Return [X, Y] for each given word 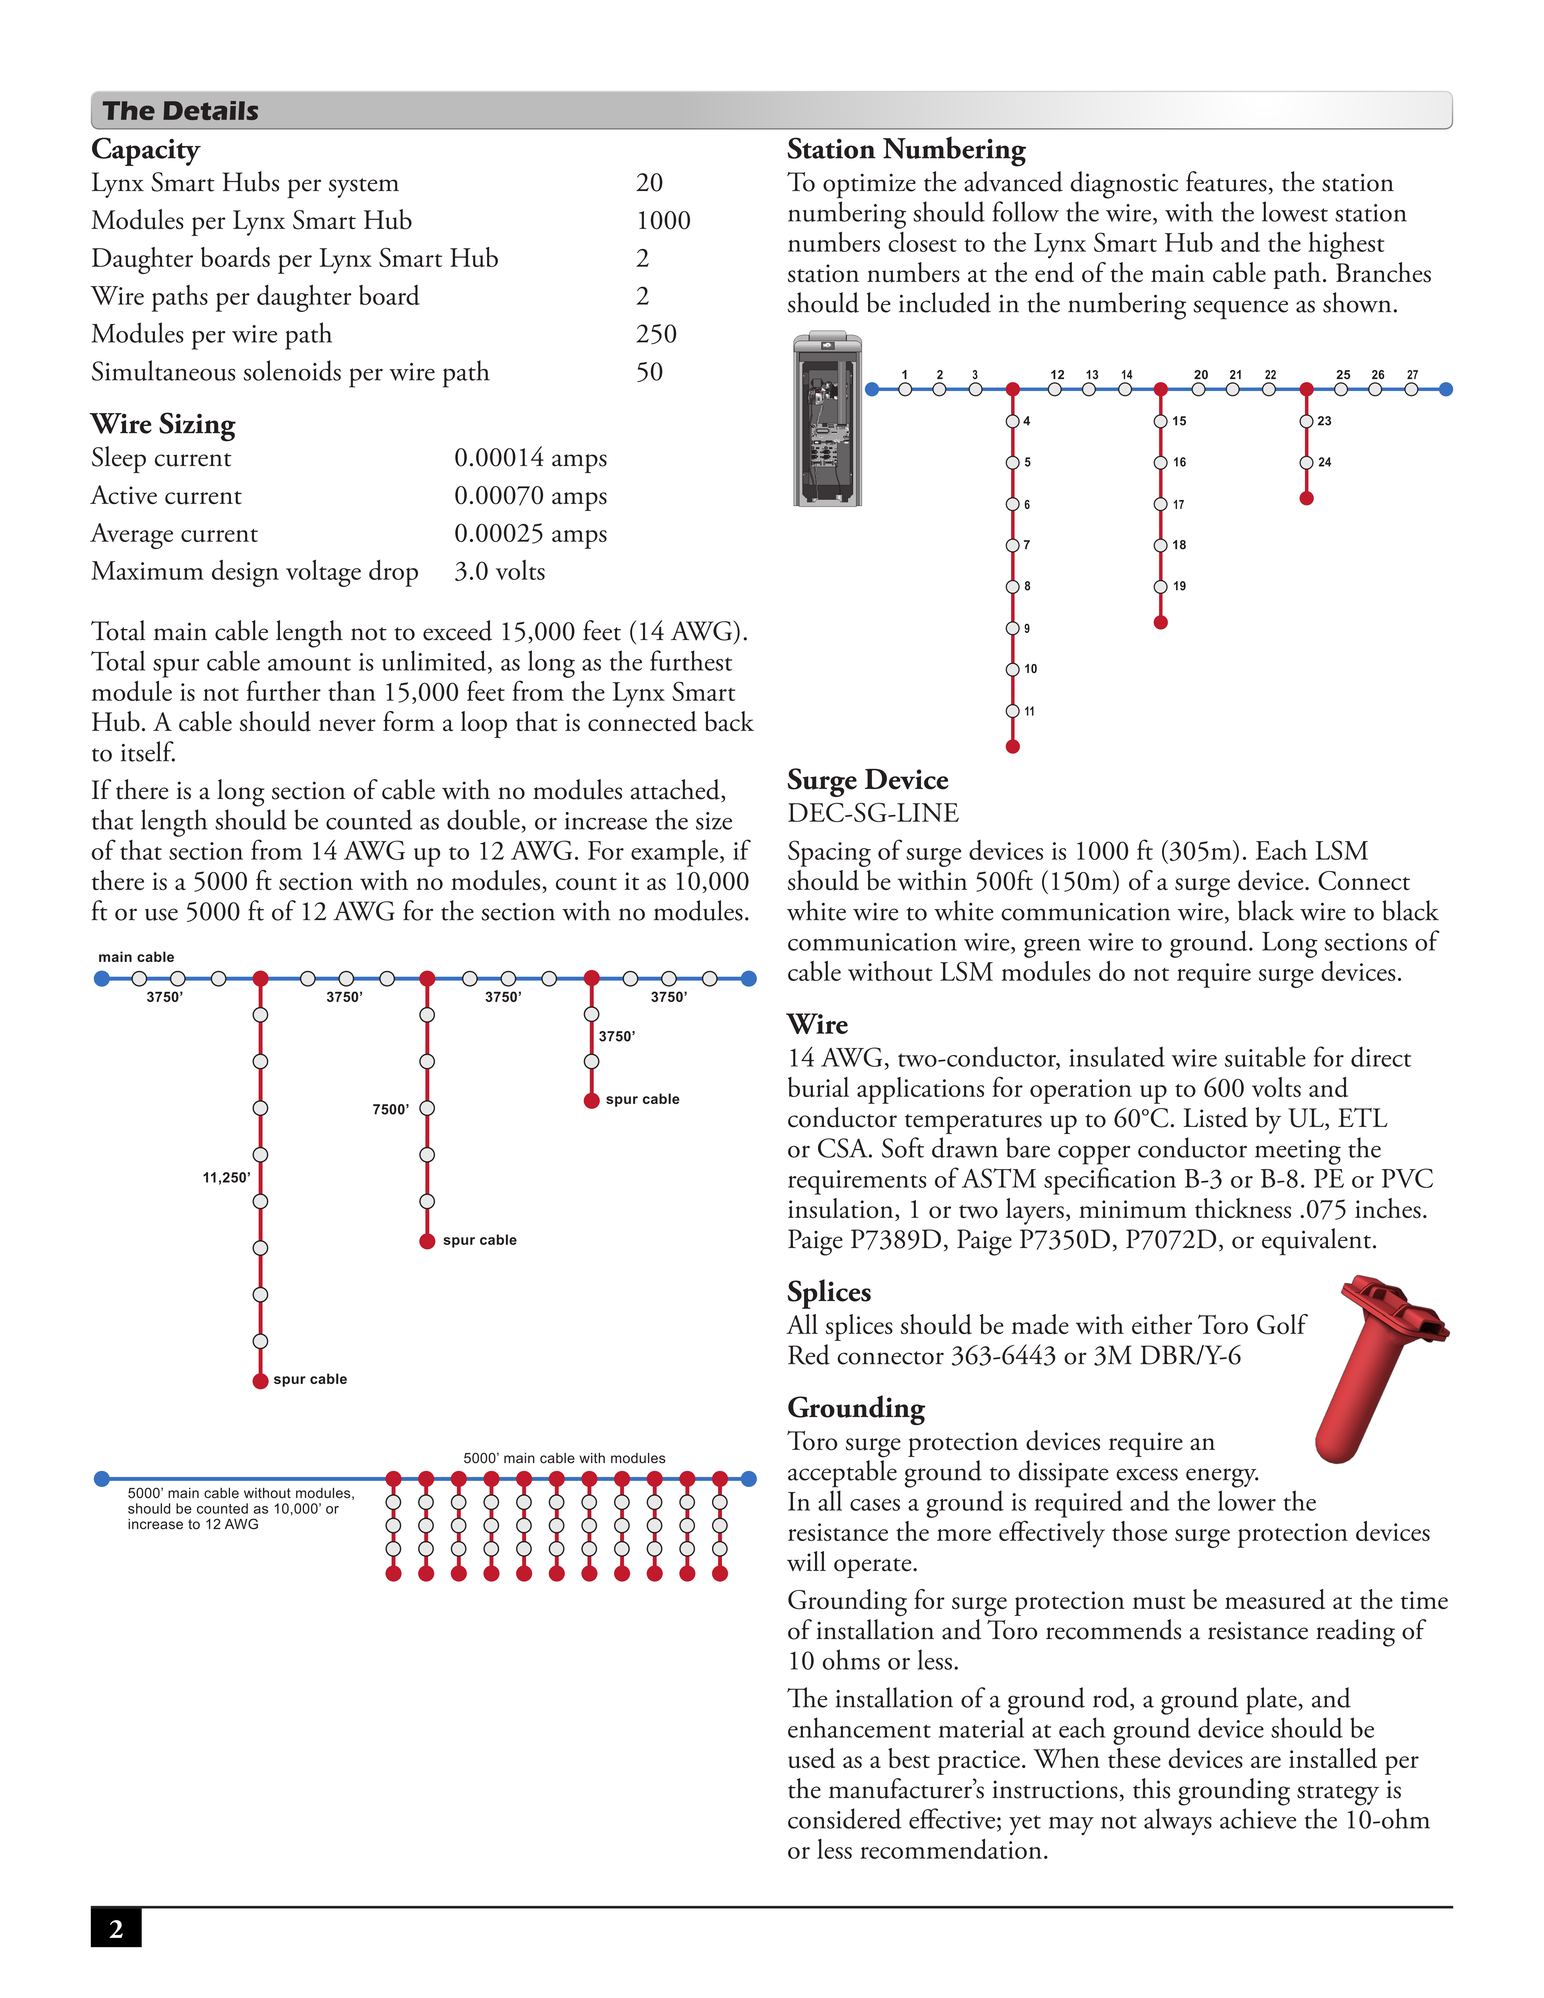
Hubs [250, 181]
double [483, 819]
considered [845, 1818]
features [1226, 181]
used [811, 1758]
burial [818, 1087]
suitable [1265, 1056]
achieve [1258, 1818]
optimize [869, 186]
